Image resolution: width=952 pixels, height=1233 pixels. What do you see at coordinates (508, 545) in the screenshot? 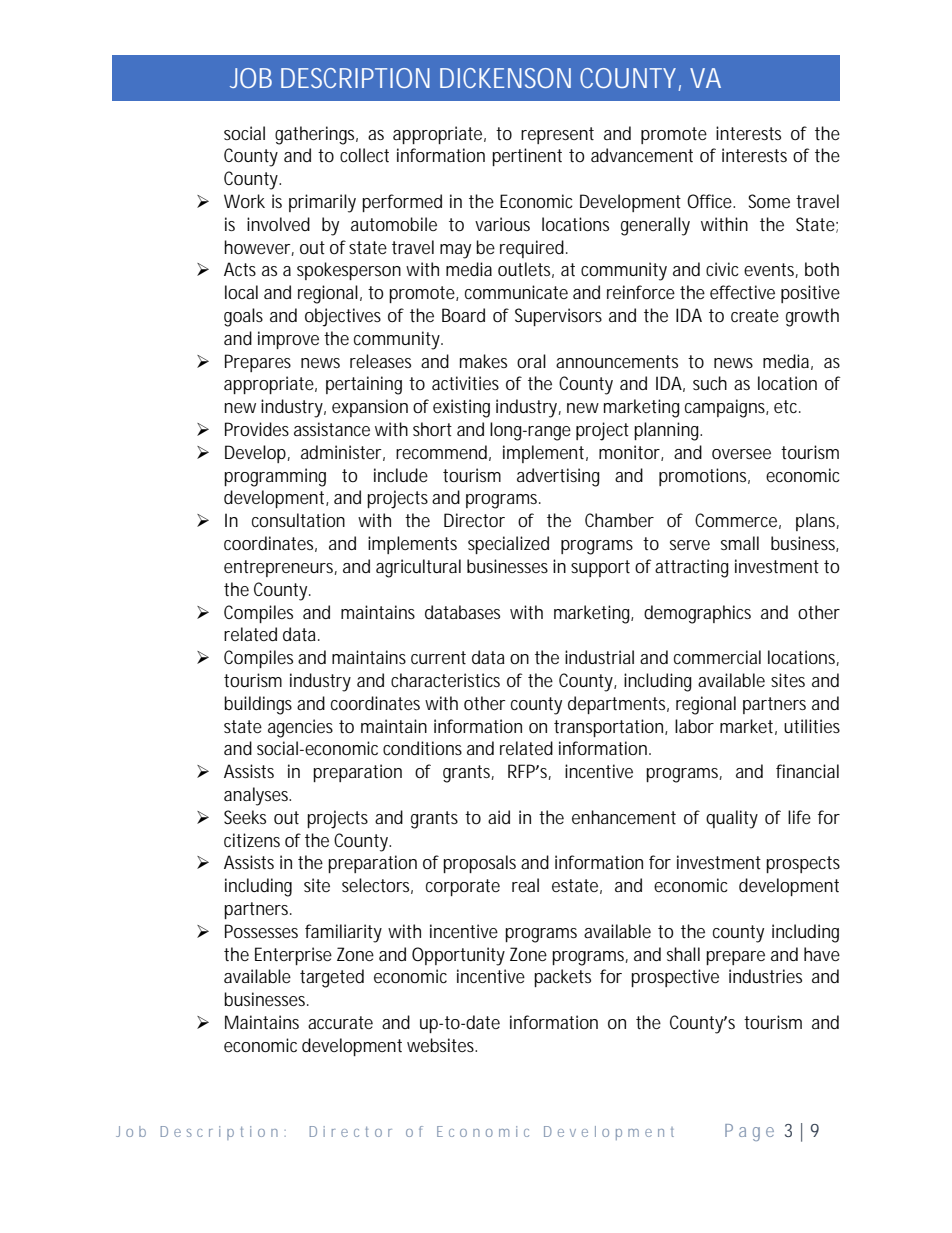
I see `specialized` at bounding box center [508, 545].
